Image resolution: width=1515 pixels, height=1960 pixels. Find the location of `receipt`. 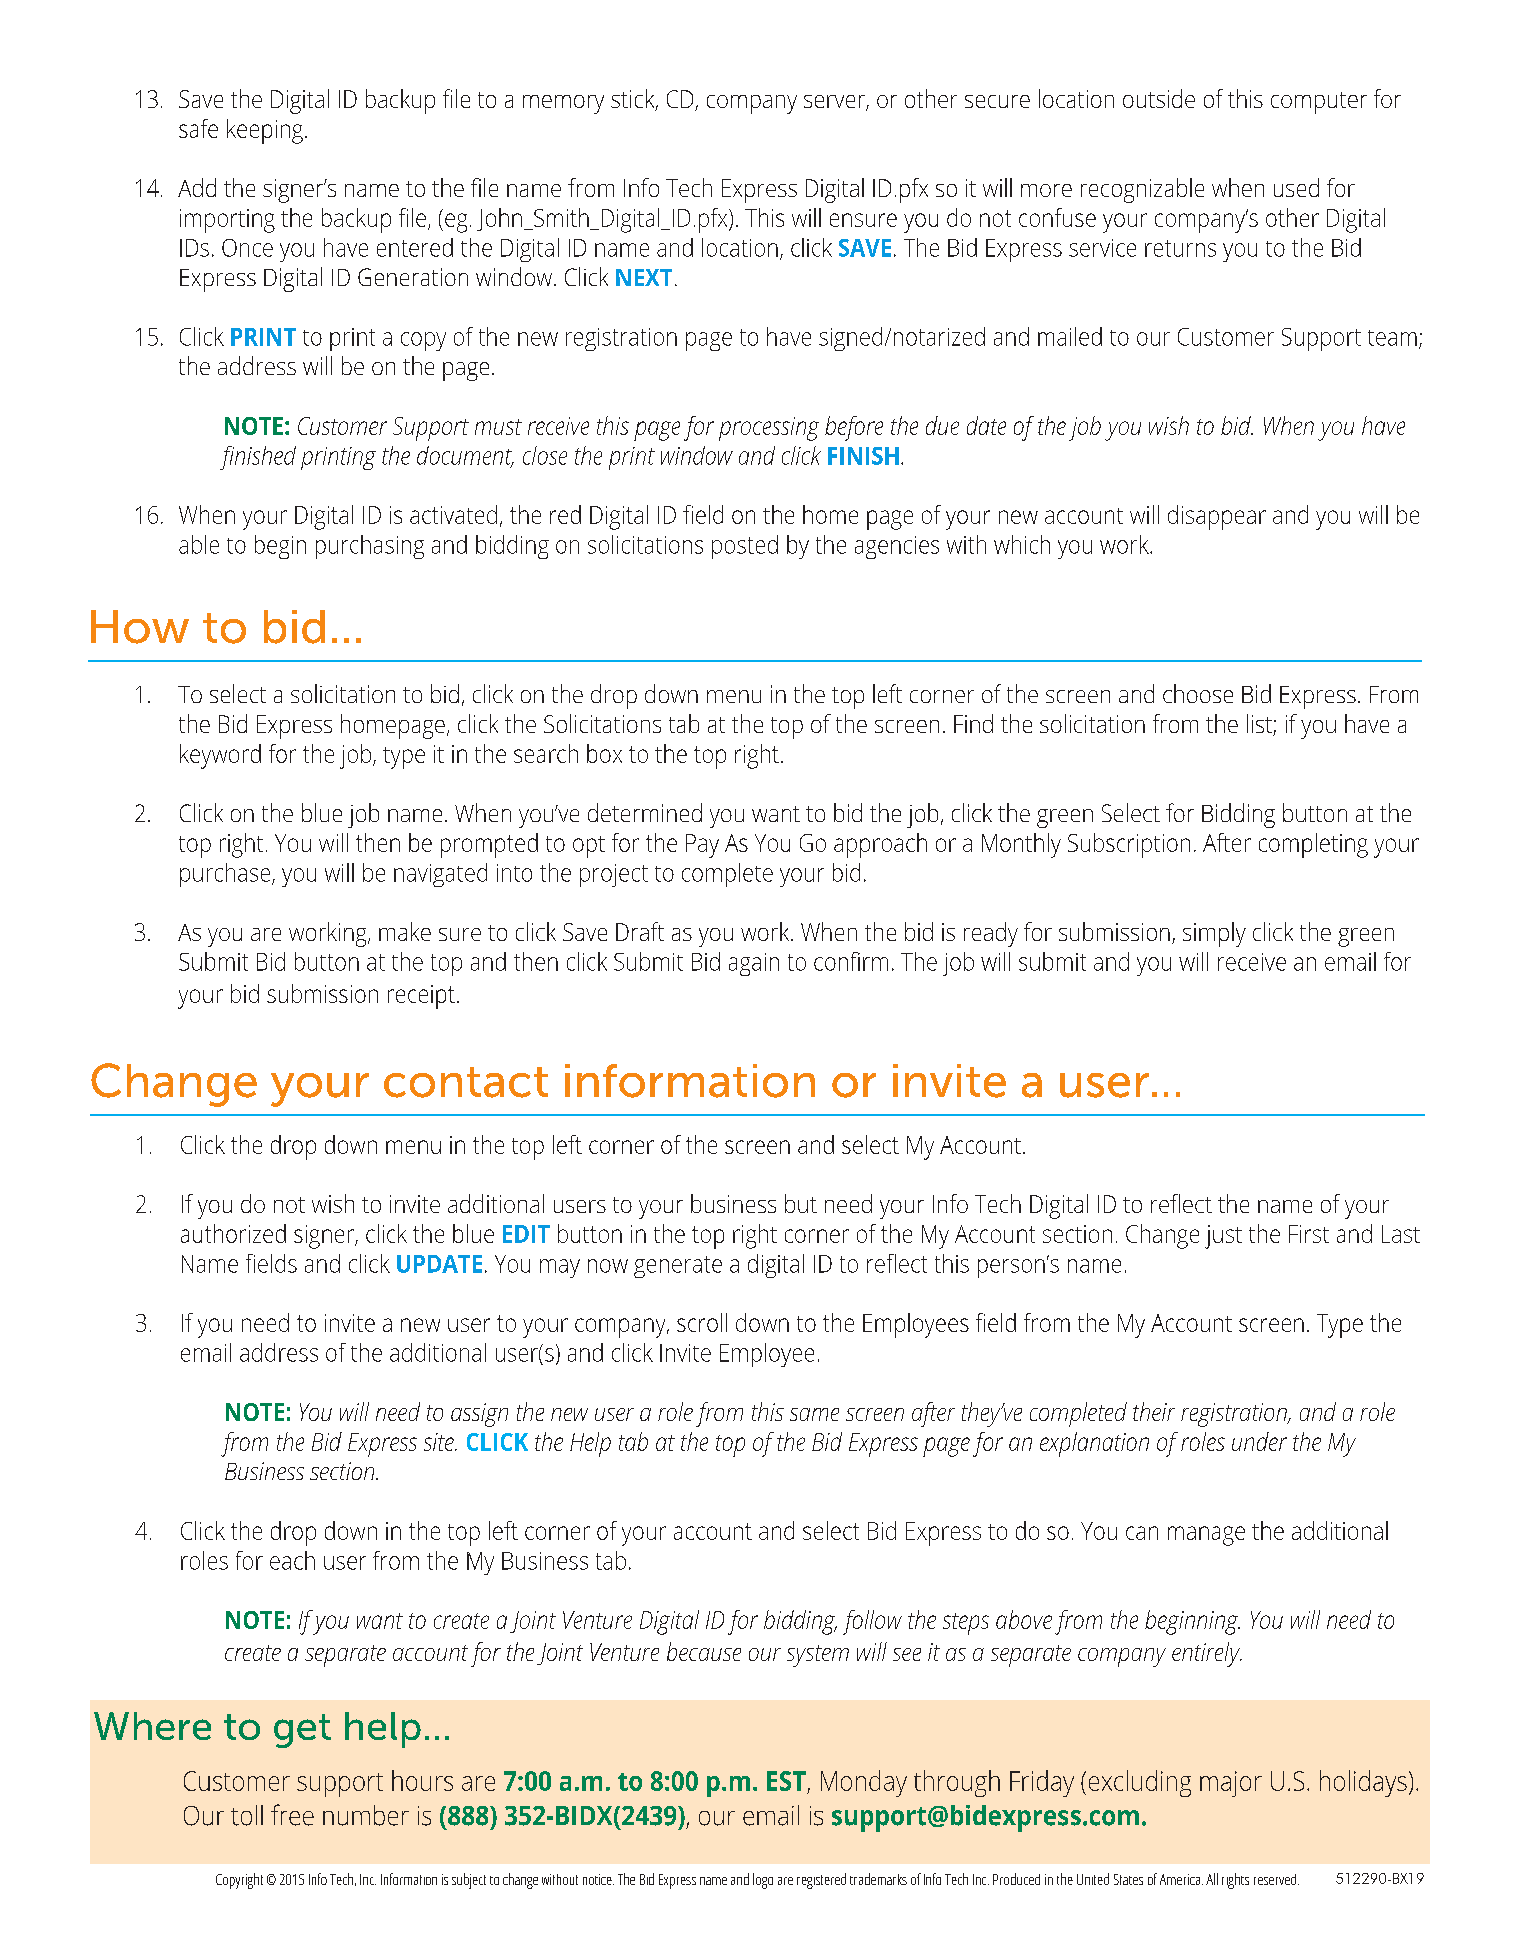

receipt is located at coordinates (421, 997).
